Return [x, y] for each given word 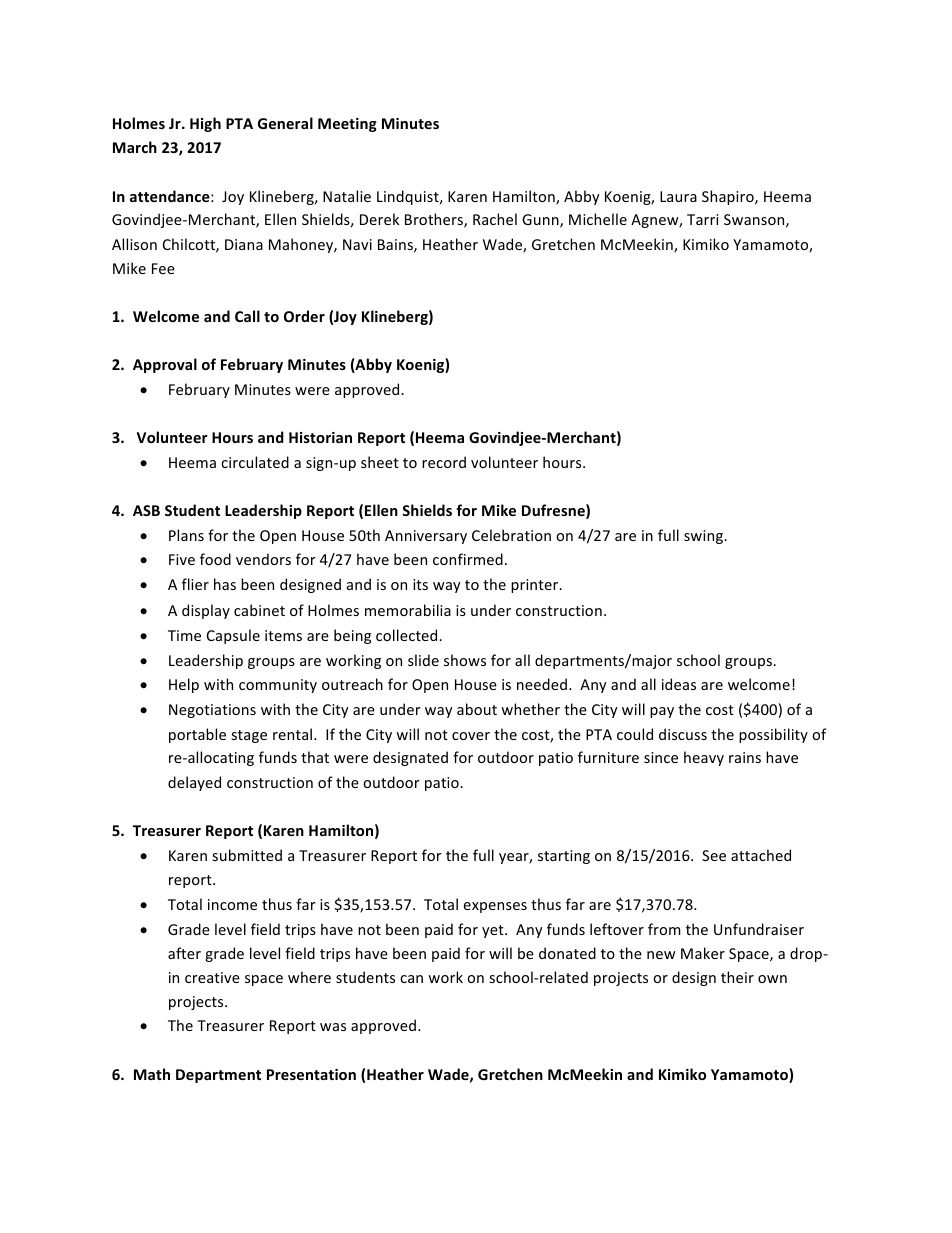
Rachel [495, 219]
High [205, 124]
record [444, 462]
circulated [255, 462]
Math [152, 1074]
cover [471, 736]
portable [197, 735]
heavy [704, 758]
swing [705, 537]
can [411, 979]
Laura [678, 196]
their [737, 977]
